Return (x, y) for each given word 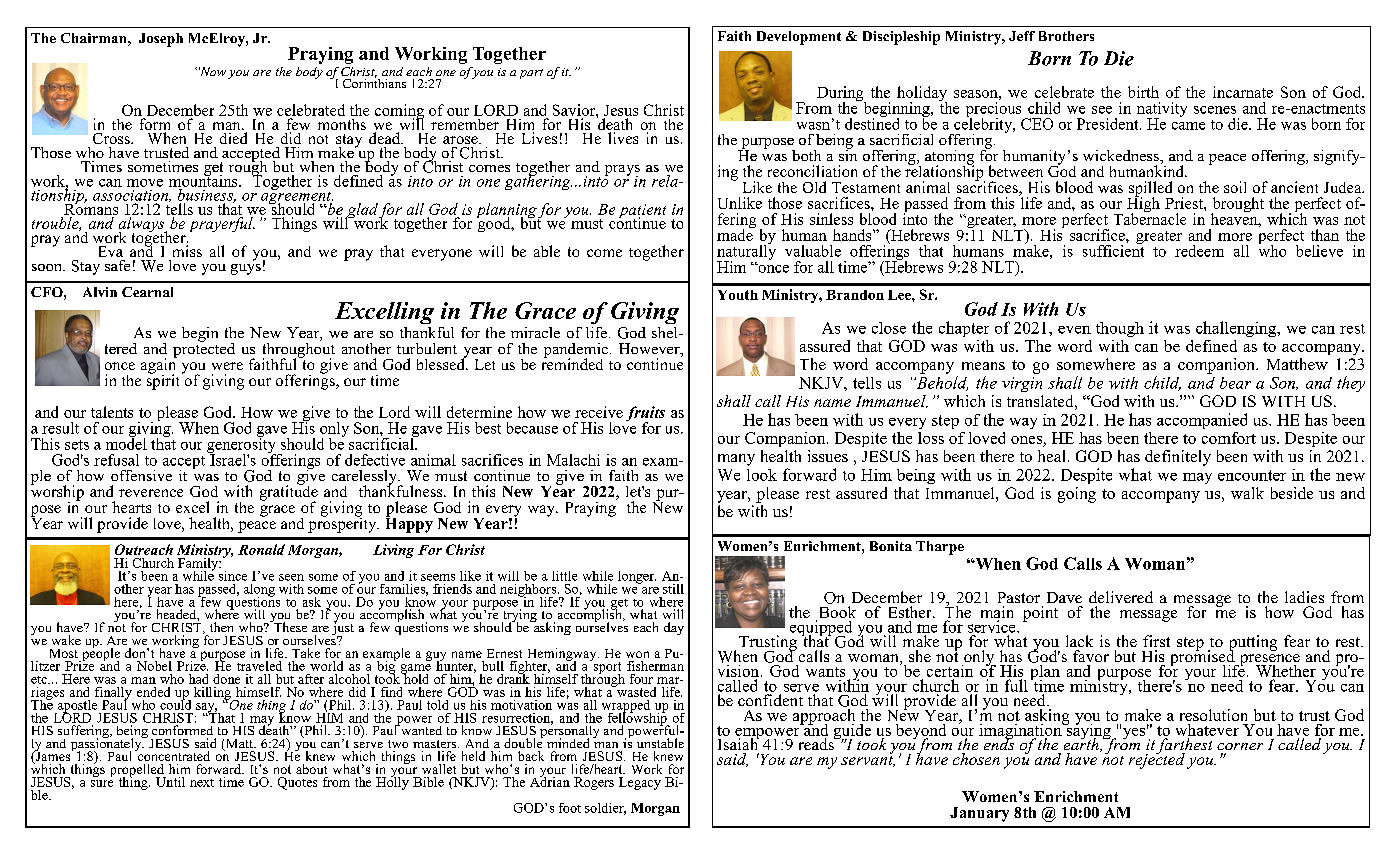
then (221, 627)
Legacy (640, 783)
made (736, 233)
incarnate (1243, 92)
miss (187, 251)
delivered (1121, 597)
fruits (645, 415)
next (202, 783)
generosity (243, 445)
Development (799, 38)
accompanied (1202, 421)
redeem (1199, 251)
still (673, 589)
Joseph (161, 40)
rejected (1157, 759)
